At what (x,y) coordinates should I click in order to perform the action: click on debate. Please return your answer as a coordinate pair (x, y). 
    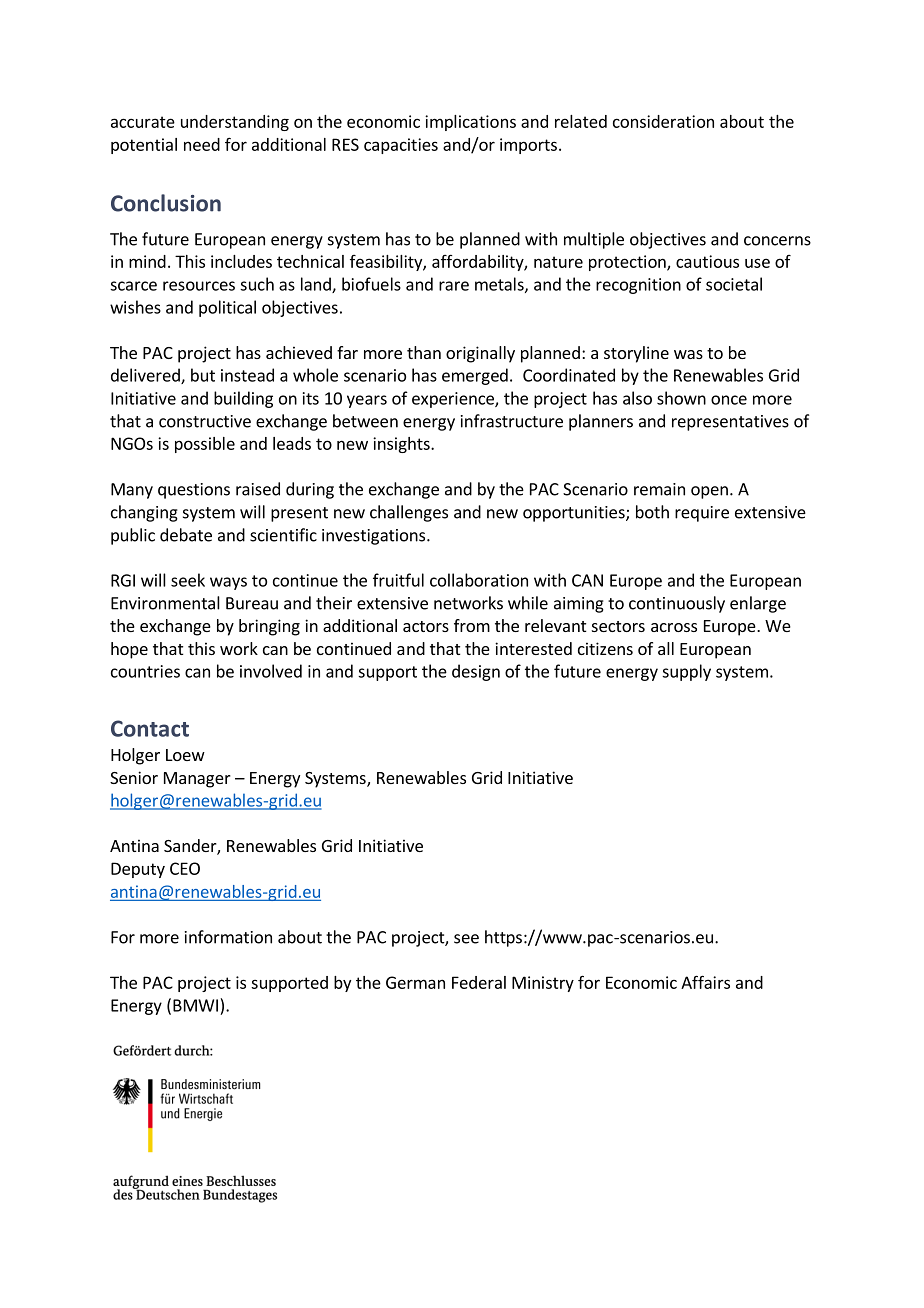
    Looking at the image, I should click on (186, 535).
